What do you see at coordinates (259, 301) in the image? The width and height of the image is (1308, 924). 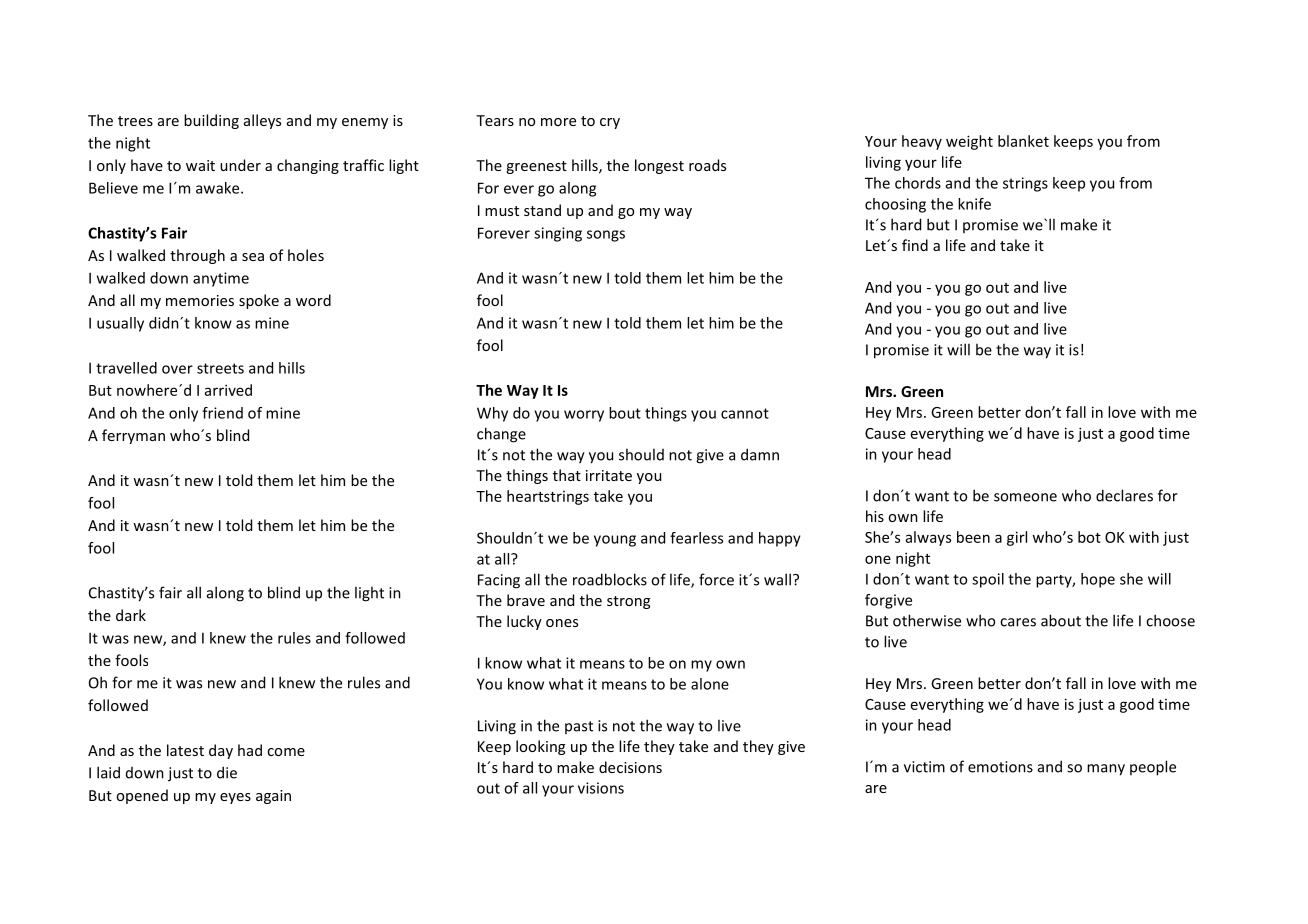 I see `spoke` at bounding box center [259, 301].
